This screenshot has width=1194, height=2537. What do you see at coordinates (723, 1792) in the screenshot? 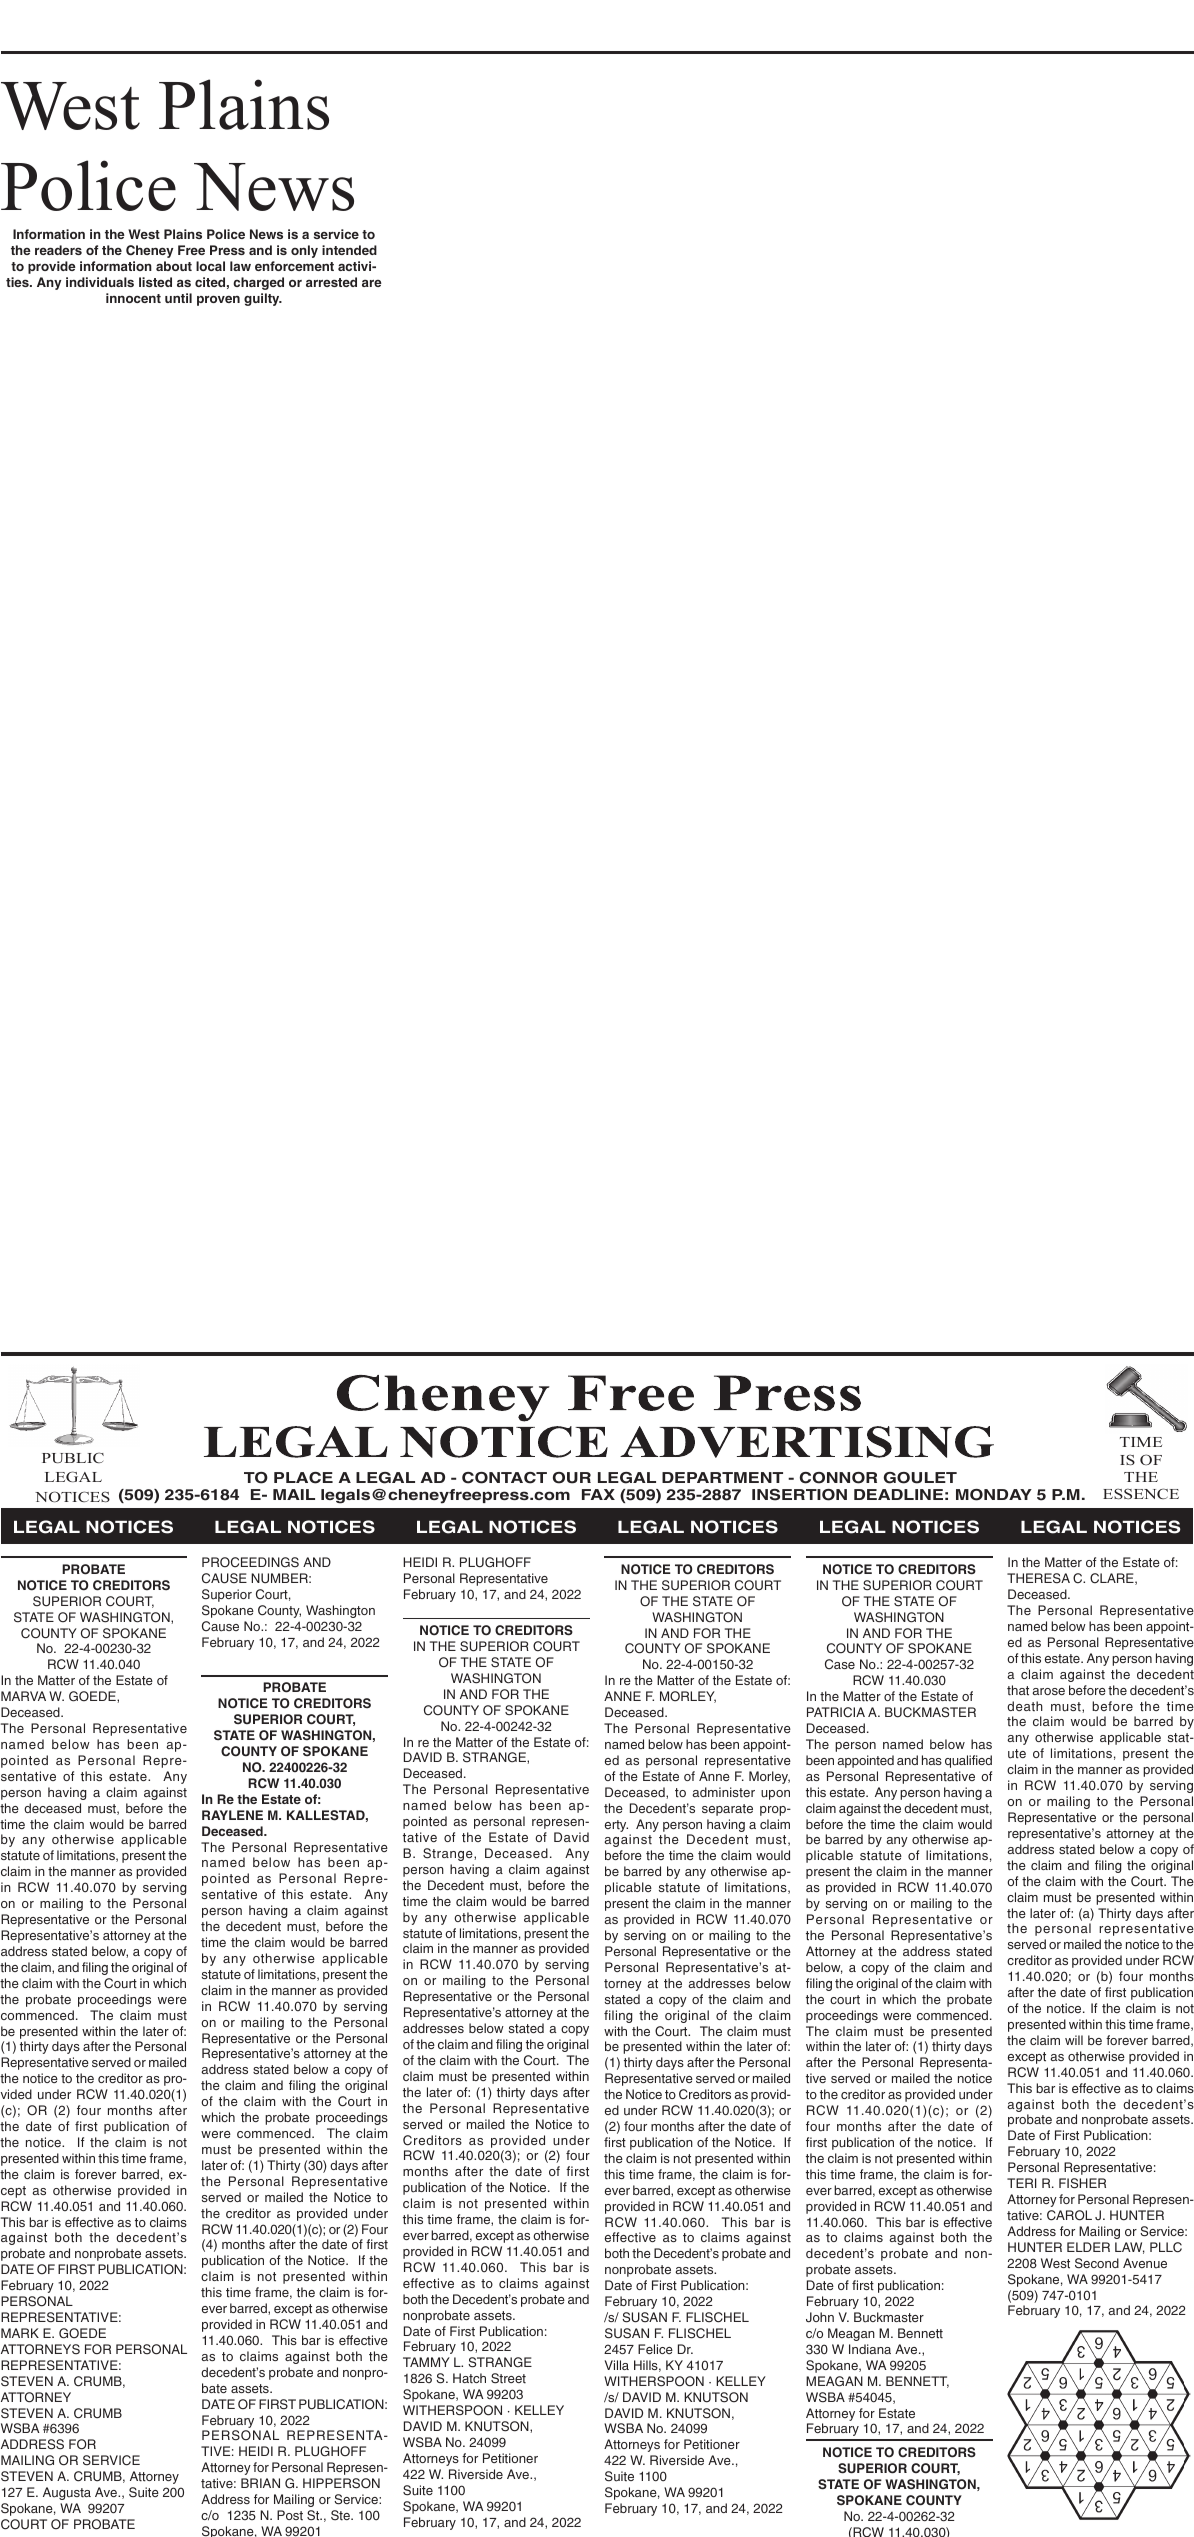
I see `administer` at bounding box center [723, 1792].
